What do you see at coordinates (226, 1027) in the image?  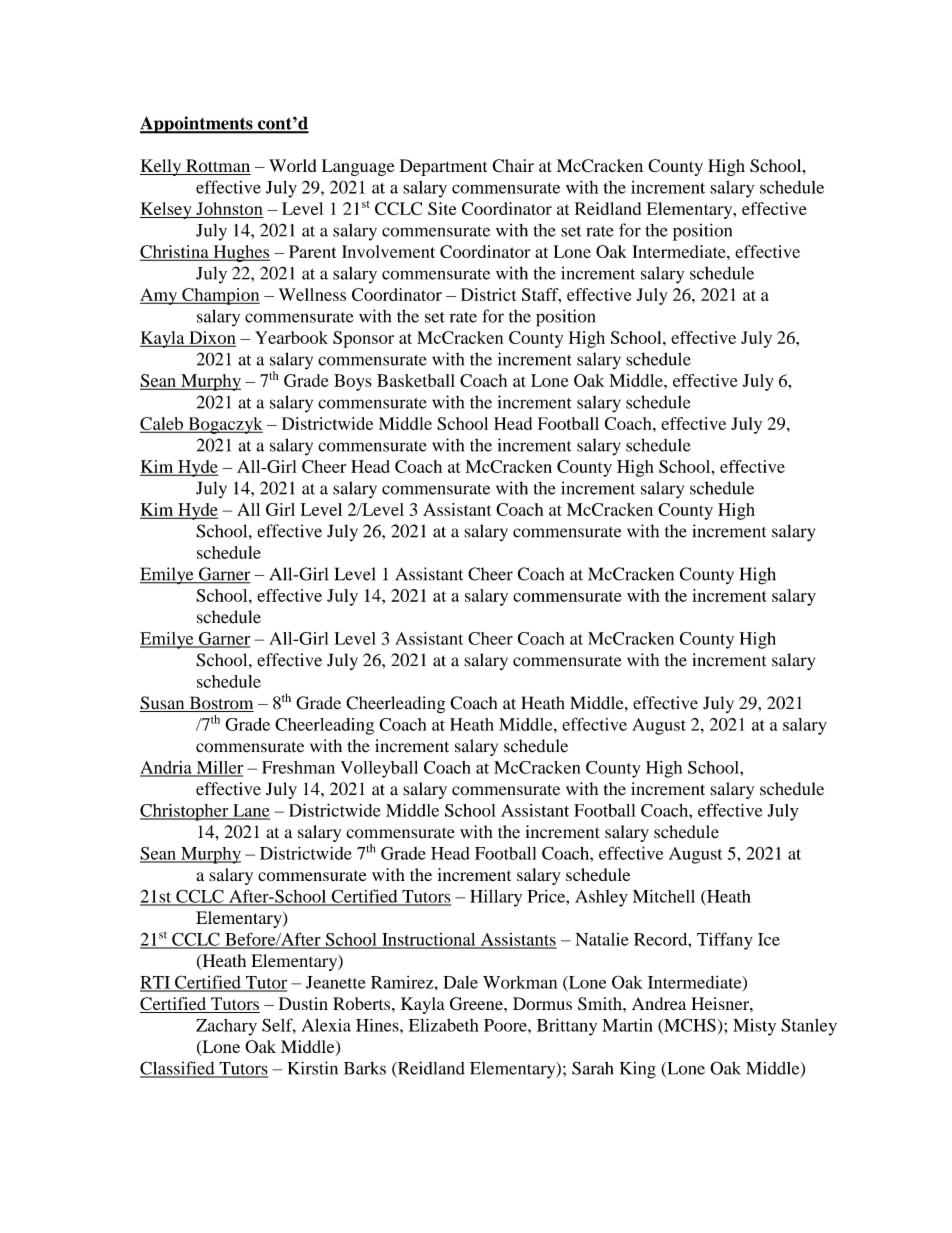 I see `Zachary` at bounding box center [226, 1027].
